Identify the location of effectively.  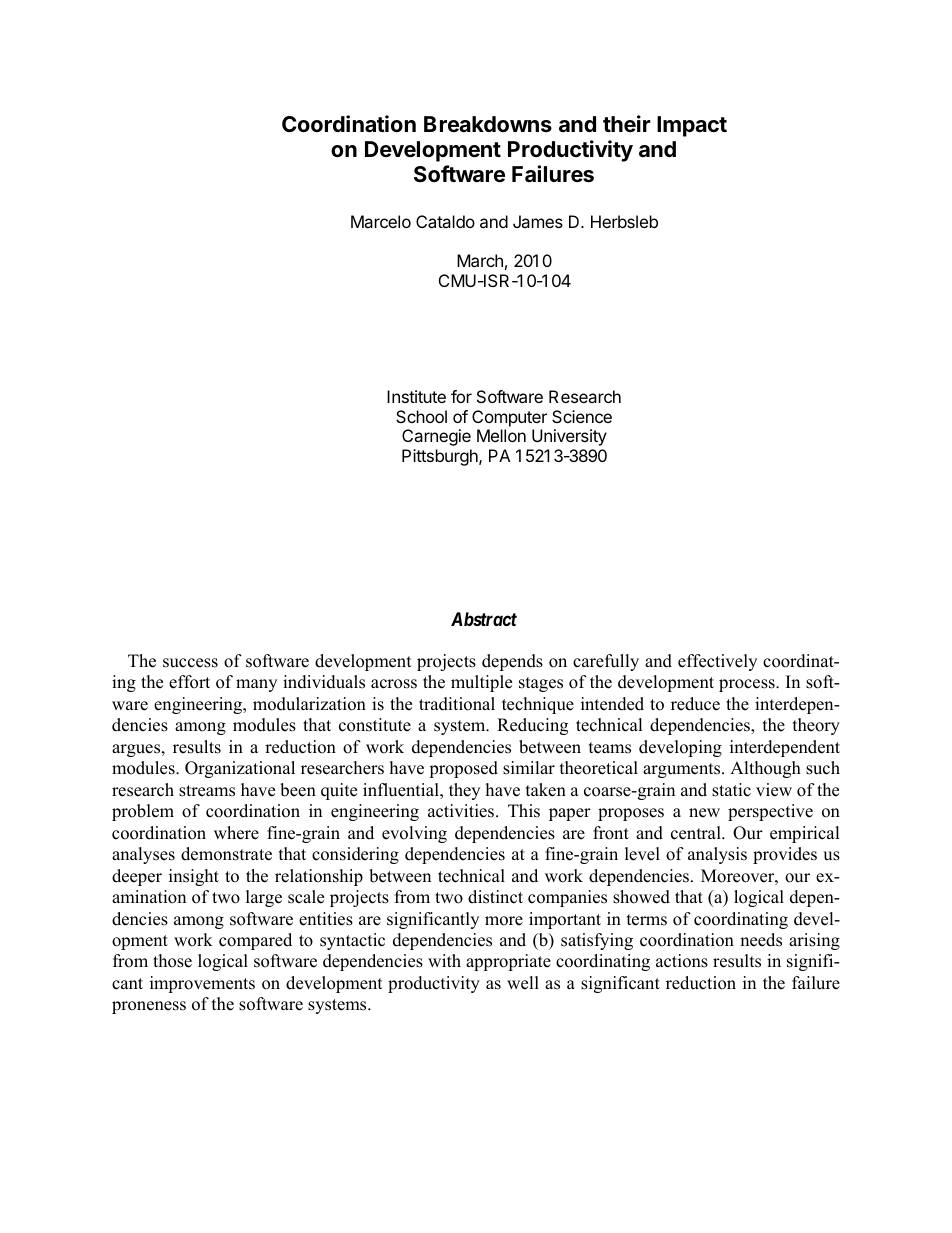
(717, 662).
